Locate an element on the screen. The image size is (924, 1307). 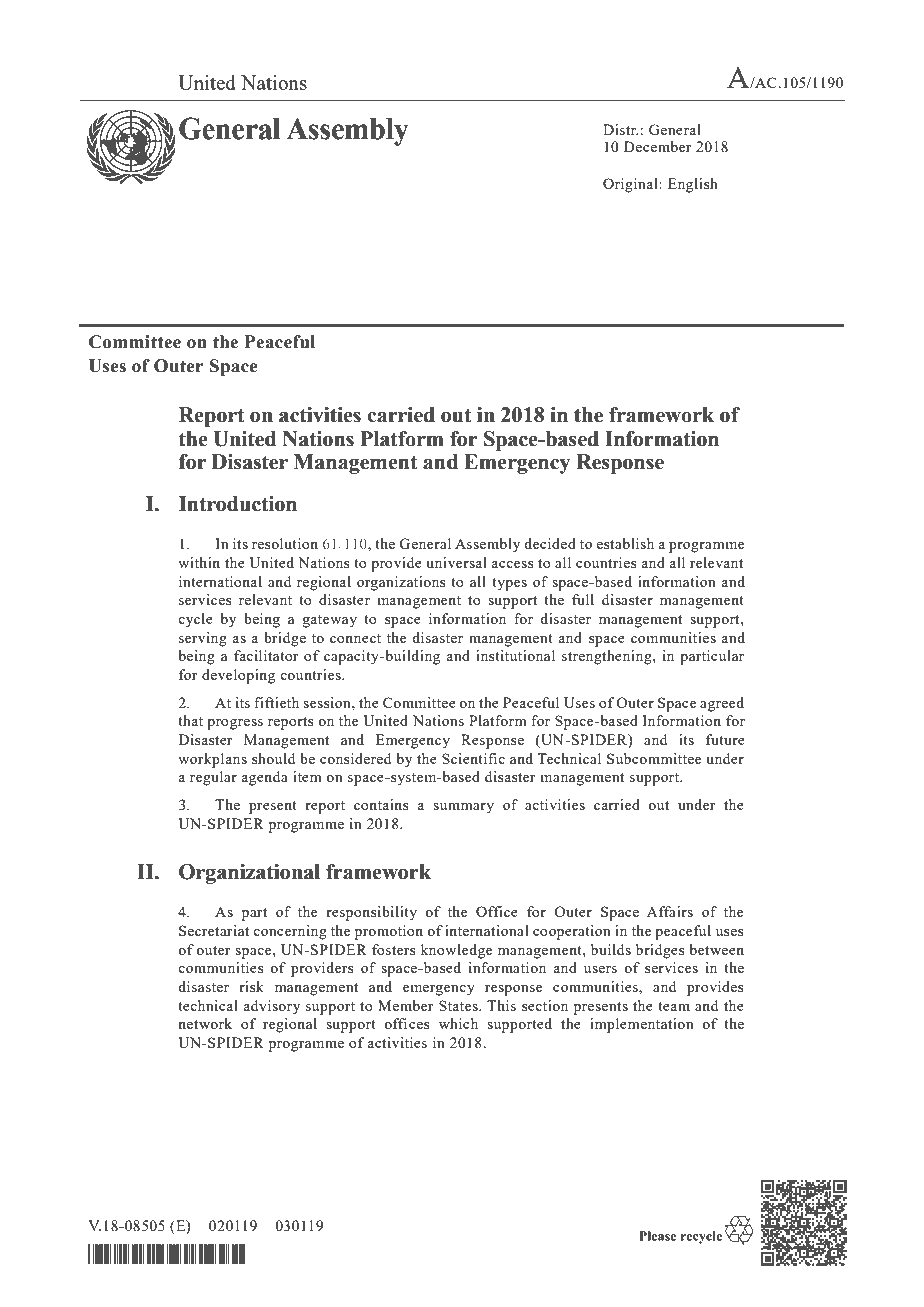
December is located at coordinates (658, 146).
